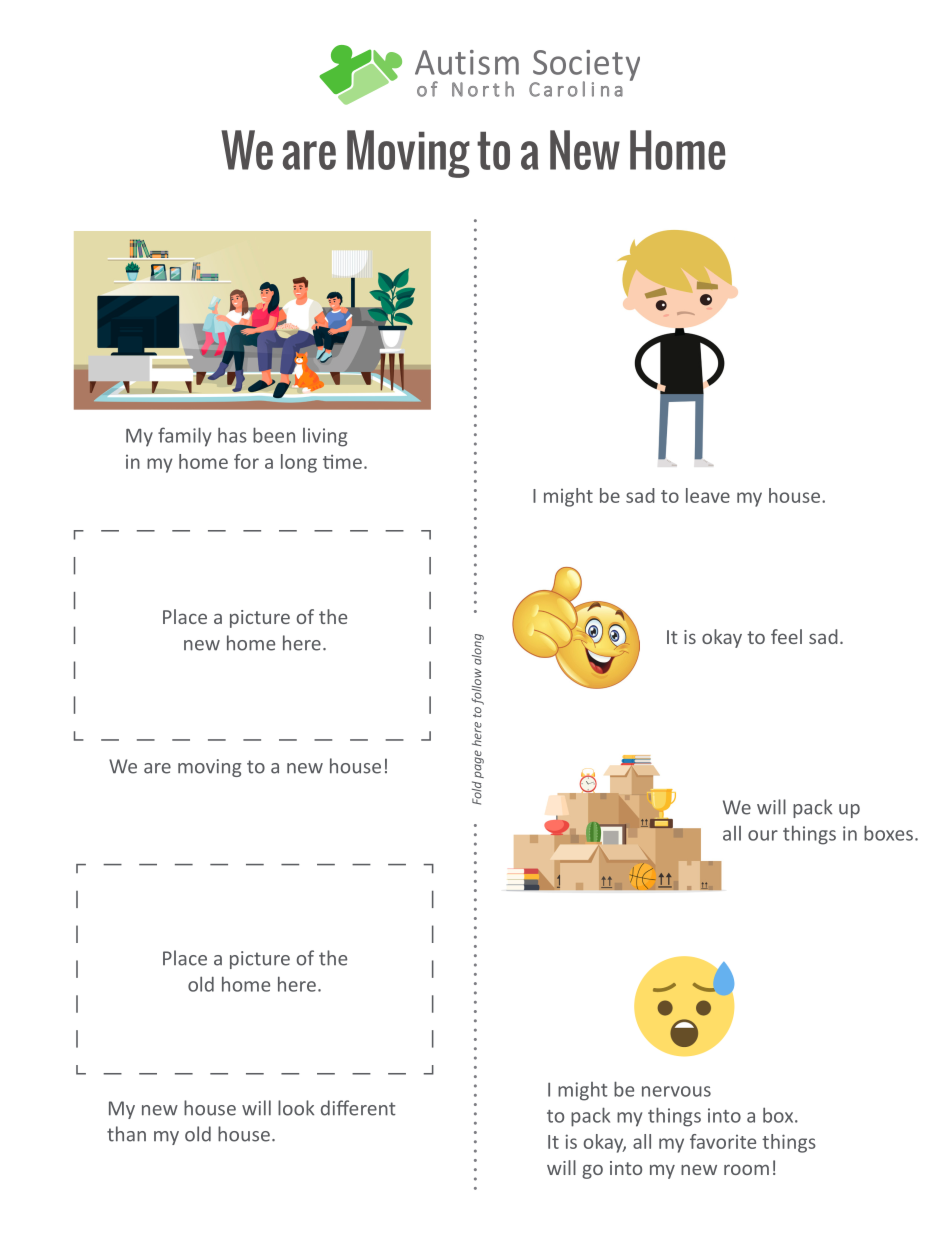  I want to click on for, so click(246, 461).
